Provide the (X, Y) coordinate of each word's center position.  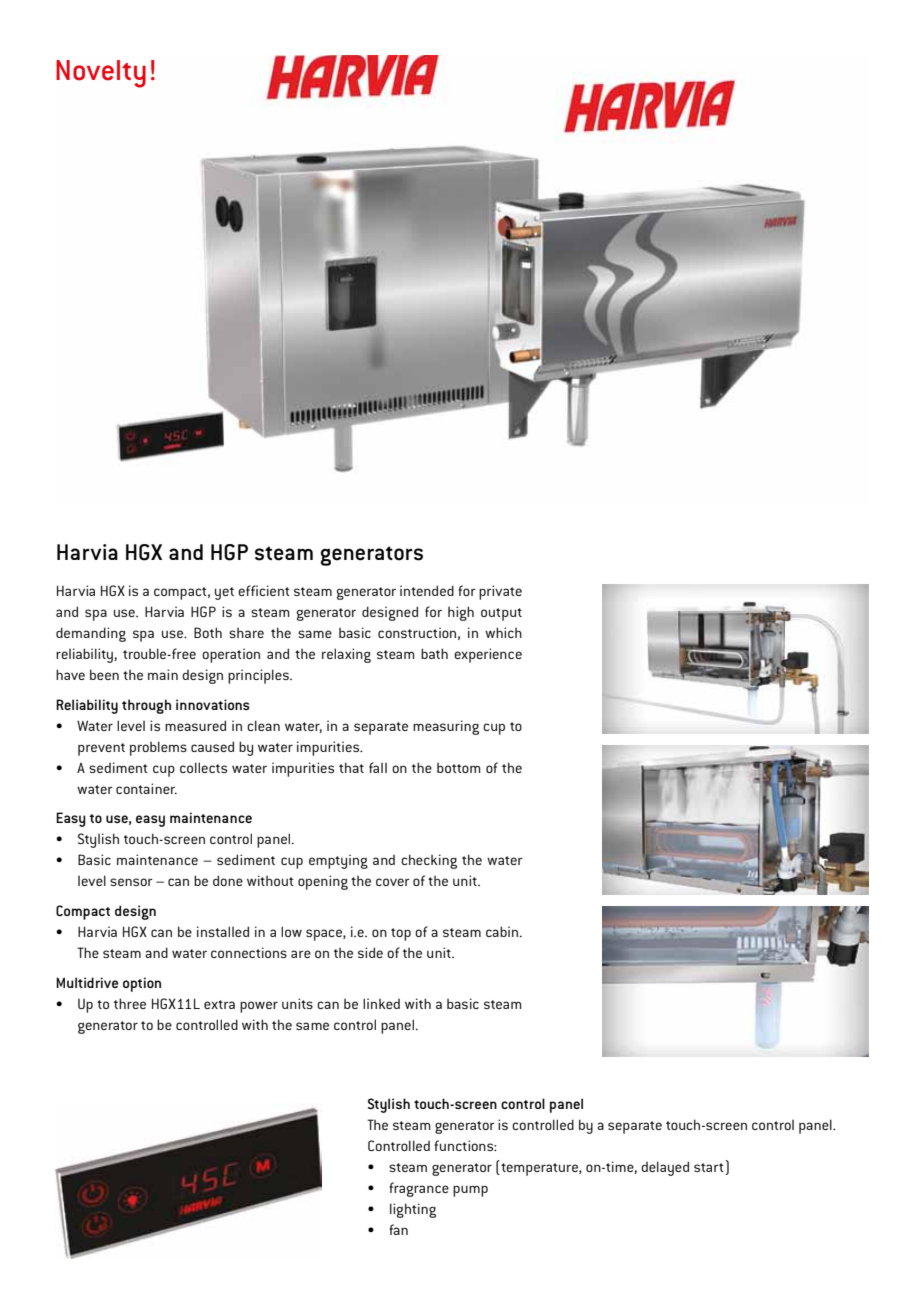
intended (427, 590)
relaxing (346, 655)
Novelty (101, 74)
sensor (131, 882)
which (503, 632)
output (501, 614)
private (500, 592)
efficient (264, 590)
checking (429, 861)
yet (224, 593)
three (130, 1003)
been (104, 674)
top (401, 934)
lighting (413, 1210)
